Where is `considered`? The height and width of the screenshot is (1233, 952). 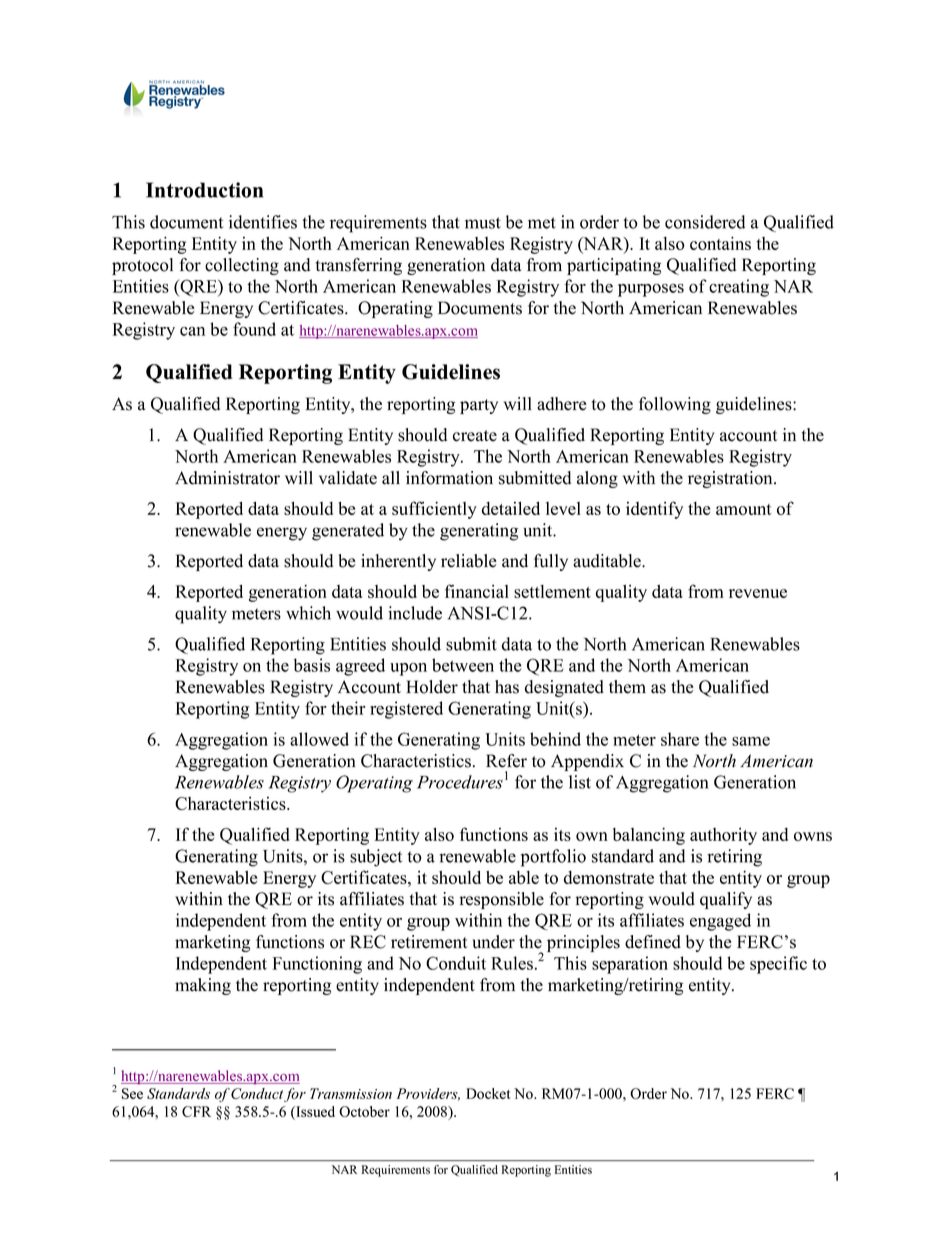
considered is located at coordinates (705, 222).
